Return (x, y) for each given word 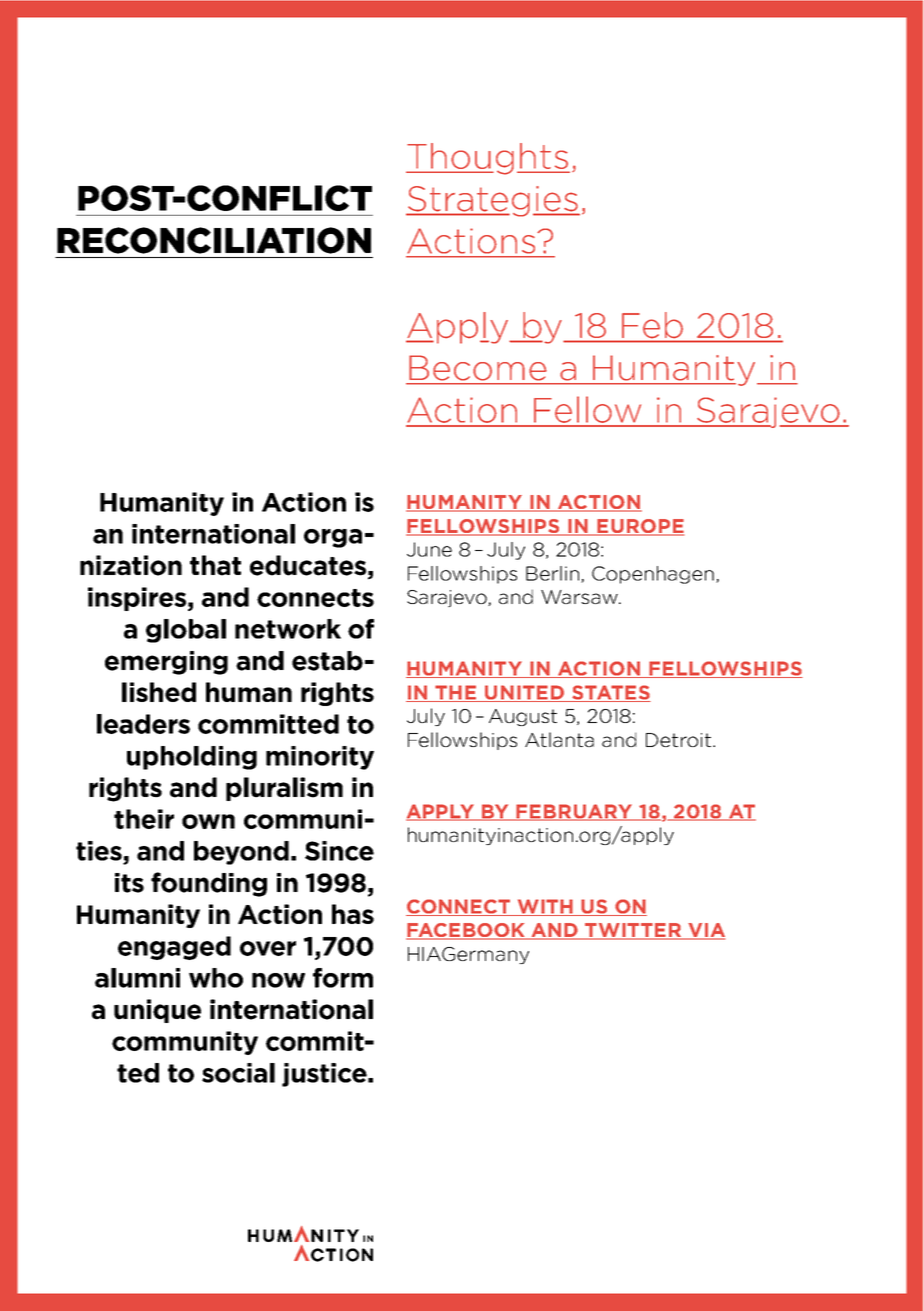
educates (308, 565)
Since (339, 851)
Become (478, 368)
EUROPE (639, 527)
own (208, 821)
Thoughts (488, 159)
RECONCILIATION (214, 240)
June (429, 549)
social (238, 1073)
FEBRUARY (575, 812)
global (186, 631)
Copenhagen (653, 575)
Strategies (493, 201)
